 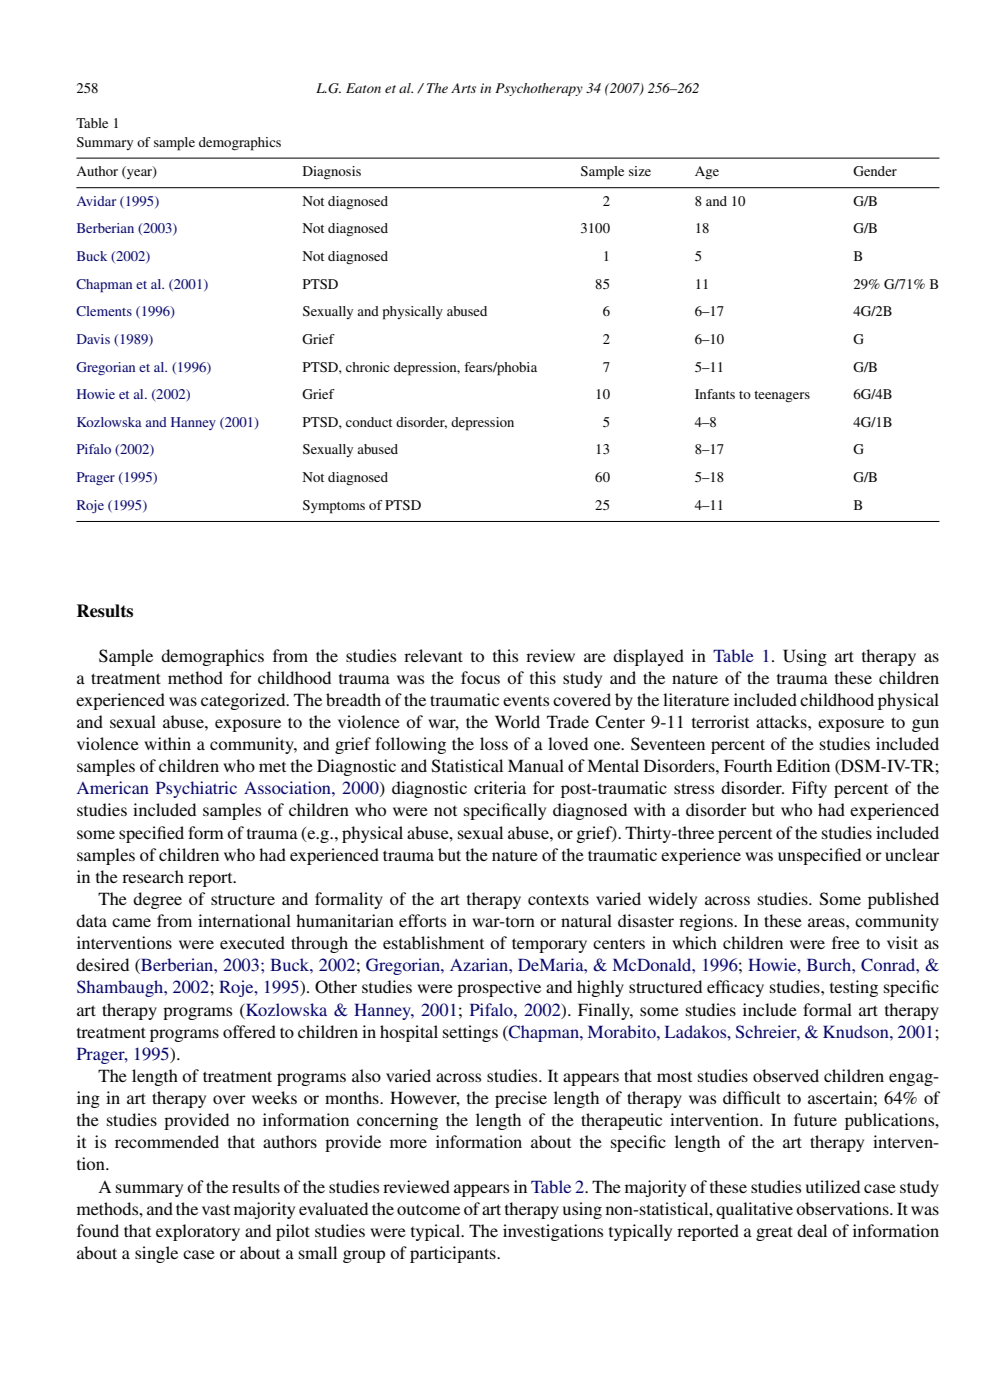 What do you see at coordinates (782, 397) in the screenshot?
I see `teenagers` at bounding box center [782, 397].
